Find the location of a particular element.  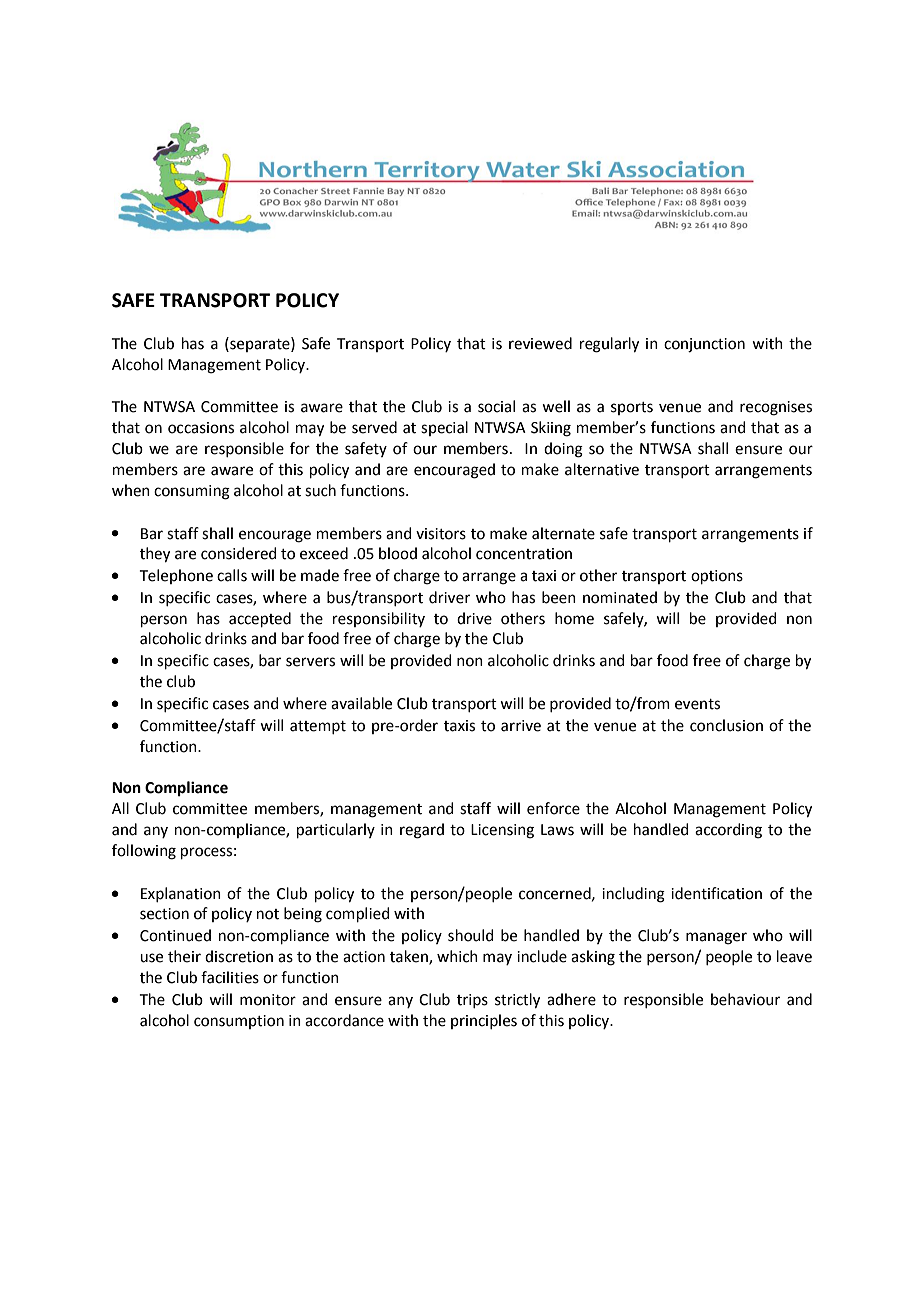

occasions is located at coordinates (201, 428).
